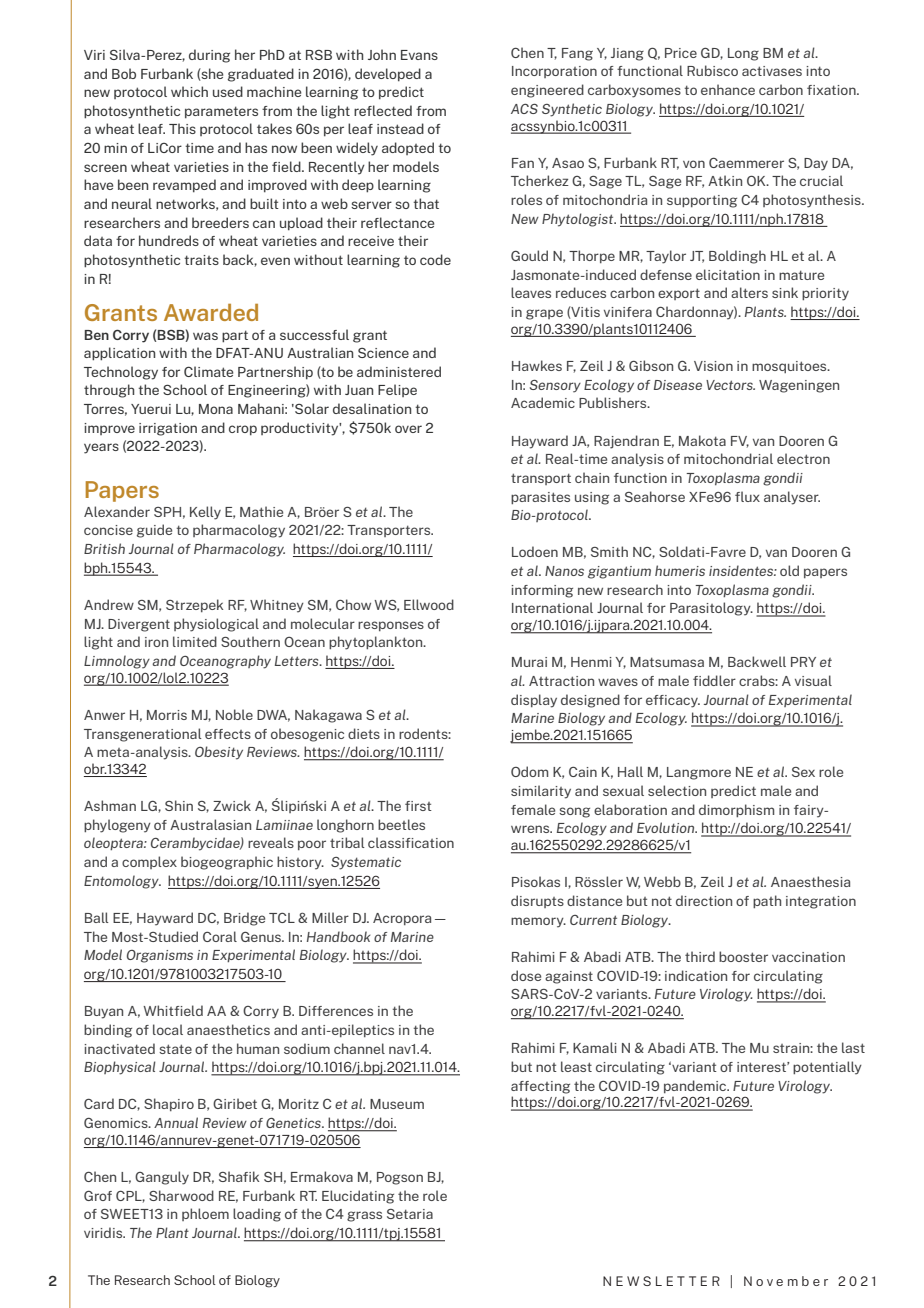 This image has width=924, height=1308. Describe the element at coordinates (419, 55) in the image. I see `Evans` at that location.
